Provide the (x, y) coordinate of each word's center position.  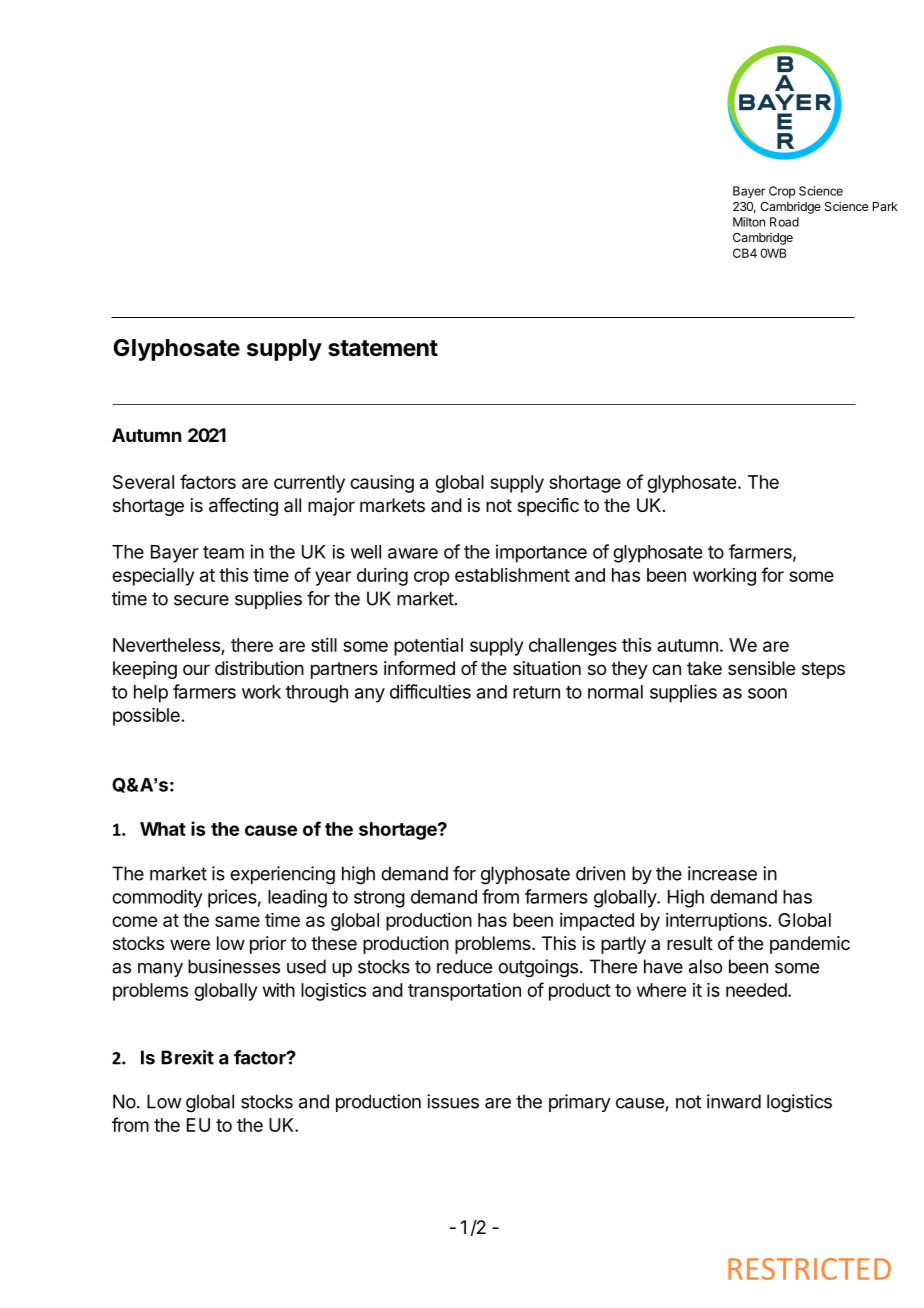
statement (383, 348)
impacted (597, 922)
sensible (761, 668)
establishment (512, 575)
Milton (749, 222)
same (237, 921)
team (223, 552)
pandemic (810, 945)
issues (453, 1101)
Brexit (187, 1057)
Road (784, 222)
